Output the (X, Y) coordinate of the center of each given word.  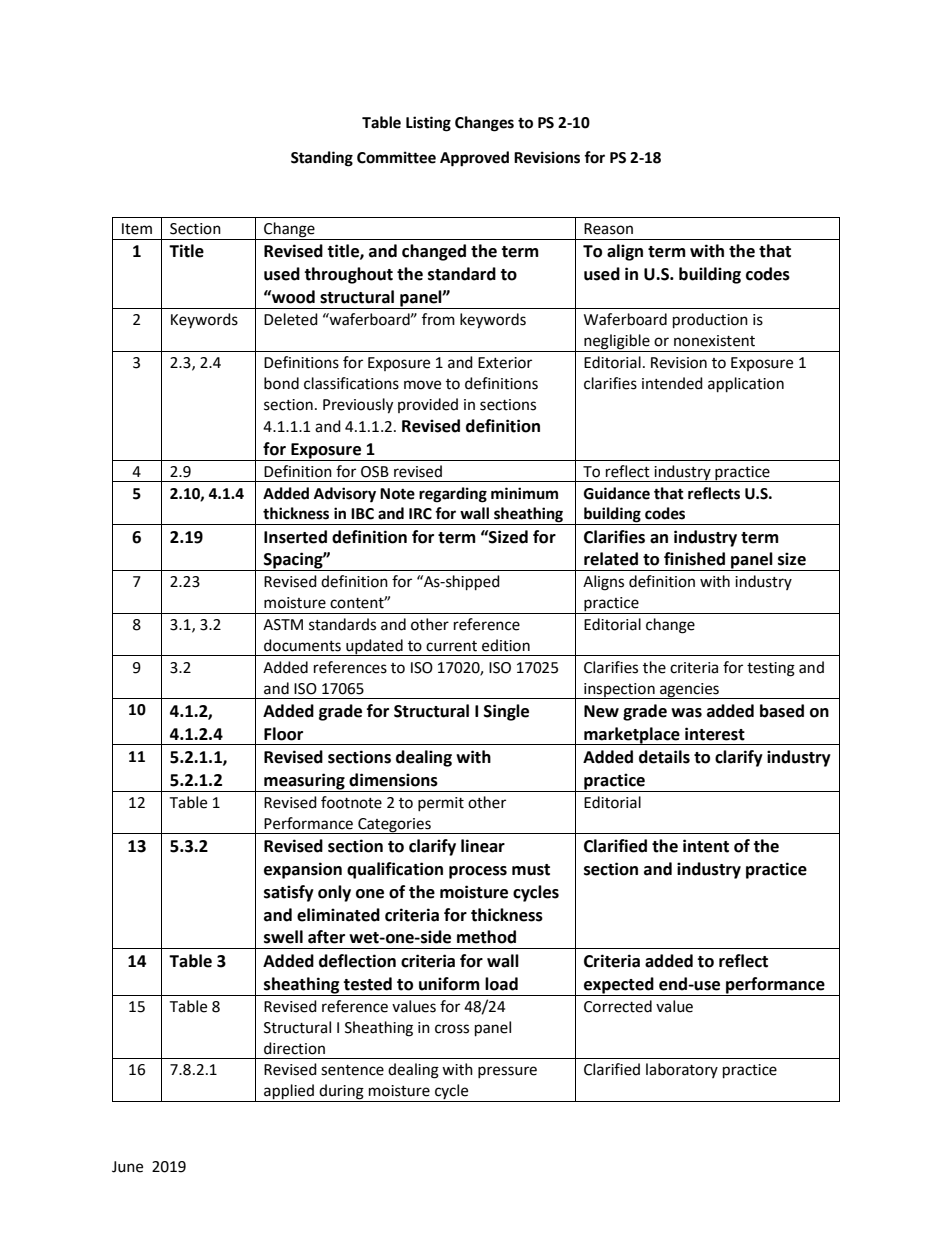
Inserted (295, 537)
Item (137, 229)
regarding (453, 495)
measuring (304, 782)
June (127, 1167)
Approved (474, 159)
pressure (507, 1072)
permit (441, 804)
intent (706, 846)
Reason (608, 229)
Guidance (617, 493)
